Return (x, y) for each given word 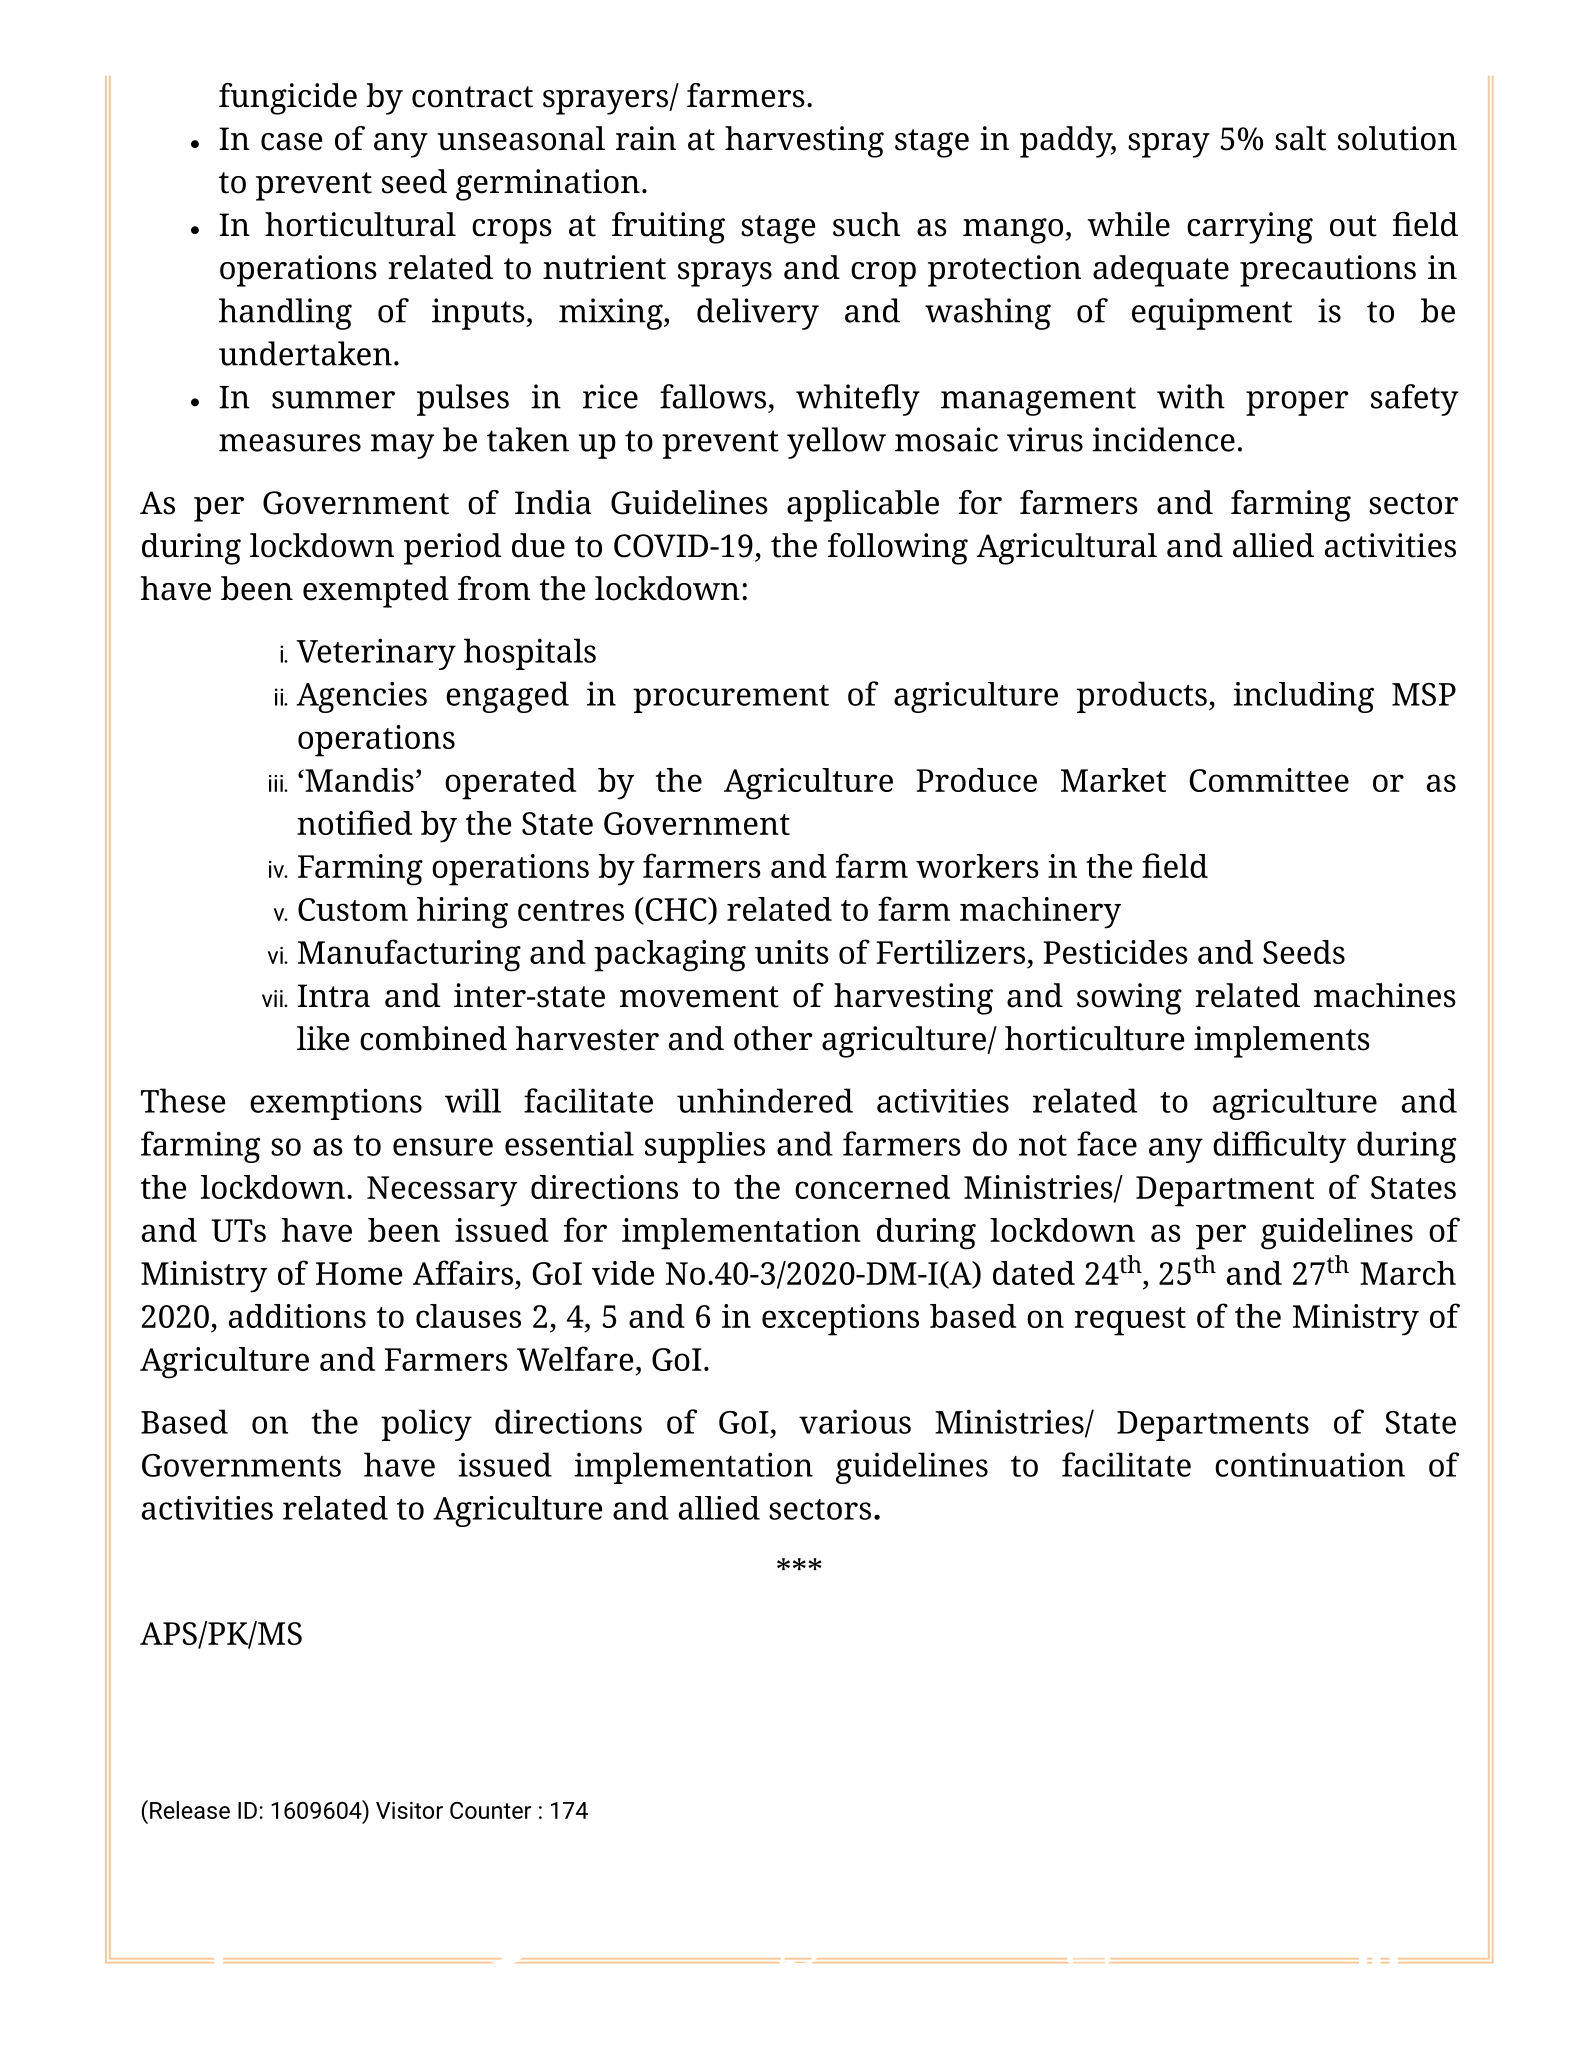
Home (359, 1273)
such (866, 224)
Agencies (361, 697)
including (1303, 697)
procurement (731, 699)
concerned (872, 1187)
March (1408, 1273)
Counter (490, 1810)
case (291, 142)
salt (1300, 138)
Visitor (409, 1810)
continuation (1310, 1464)
